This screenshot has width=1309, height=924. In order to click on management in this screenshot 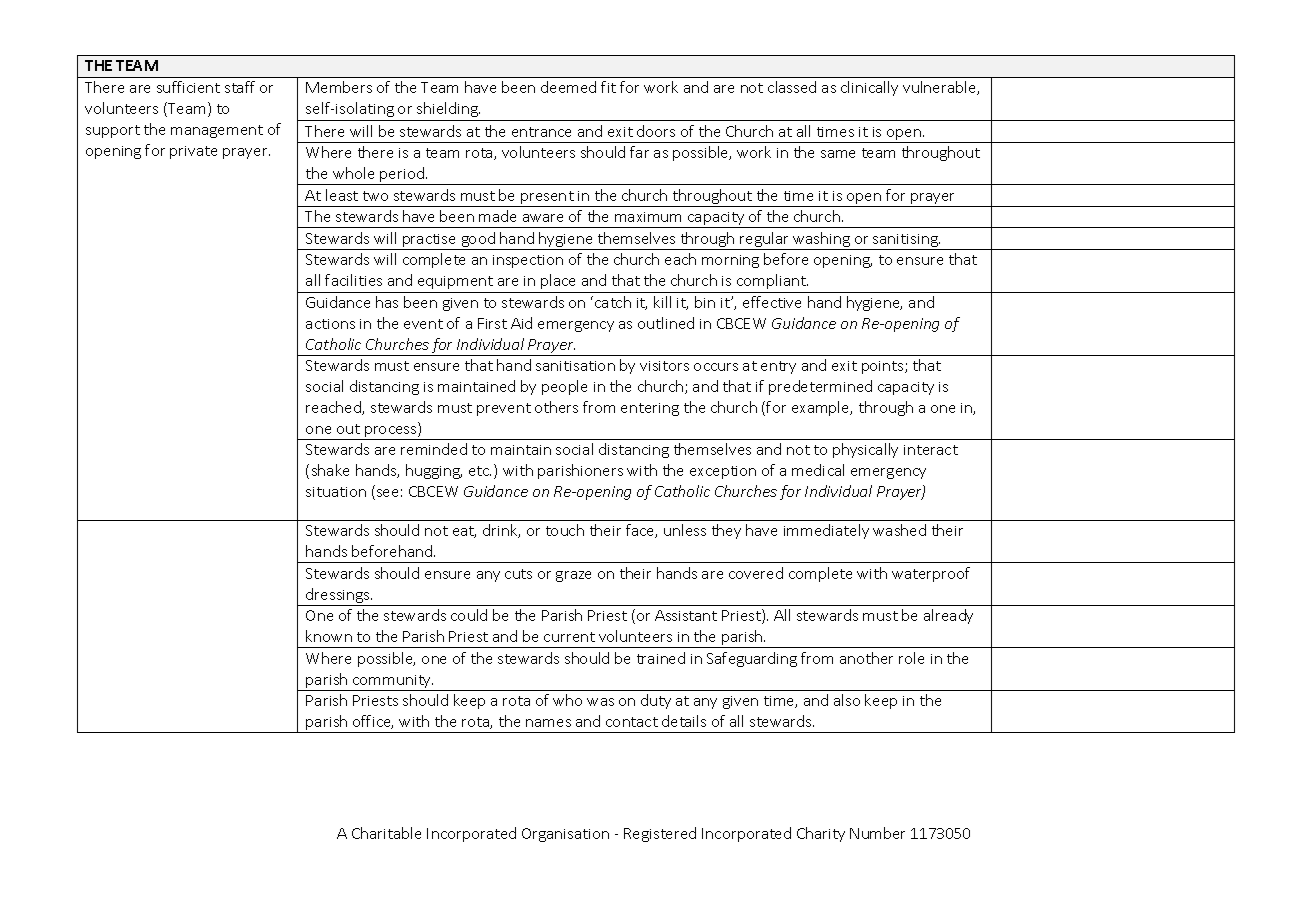, I will do `click(217, 131)`.
